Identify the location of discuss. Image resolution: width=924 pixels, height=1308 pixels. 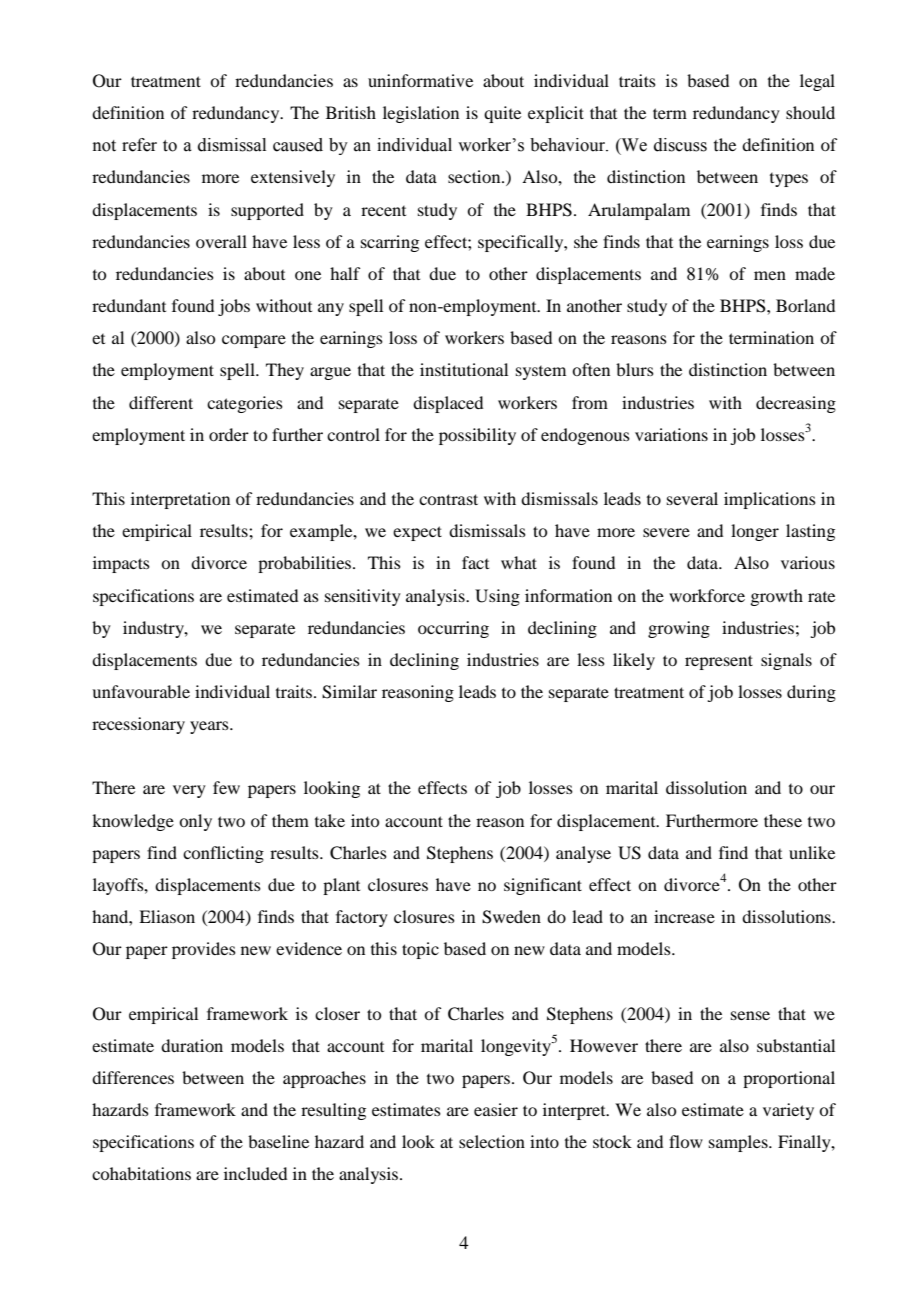
(680, 145).
